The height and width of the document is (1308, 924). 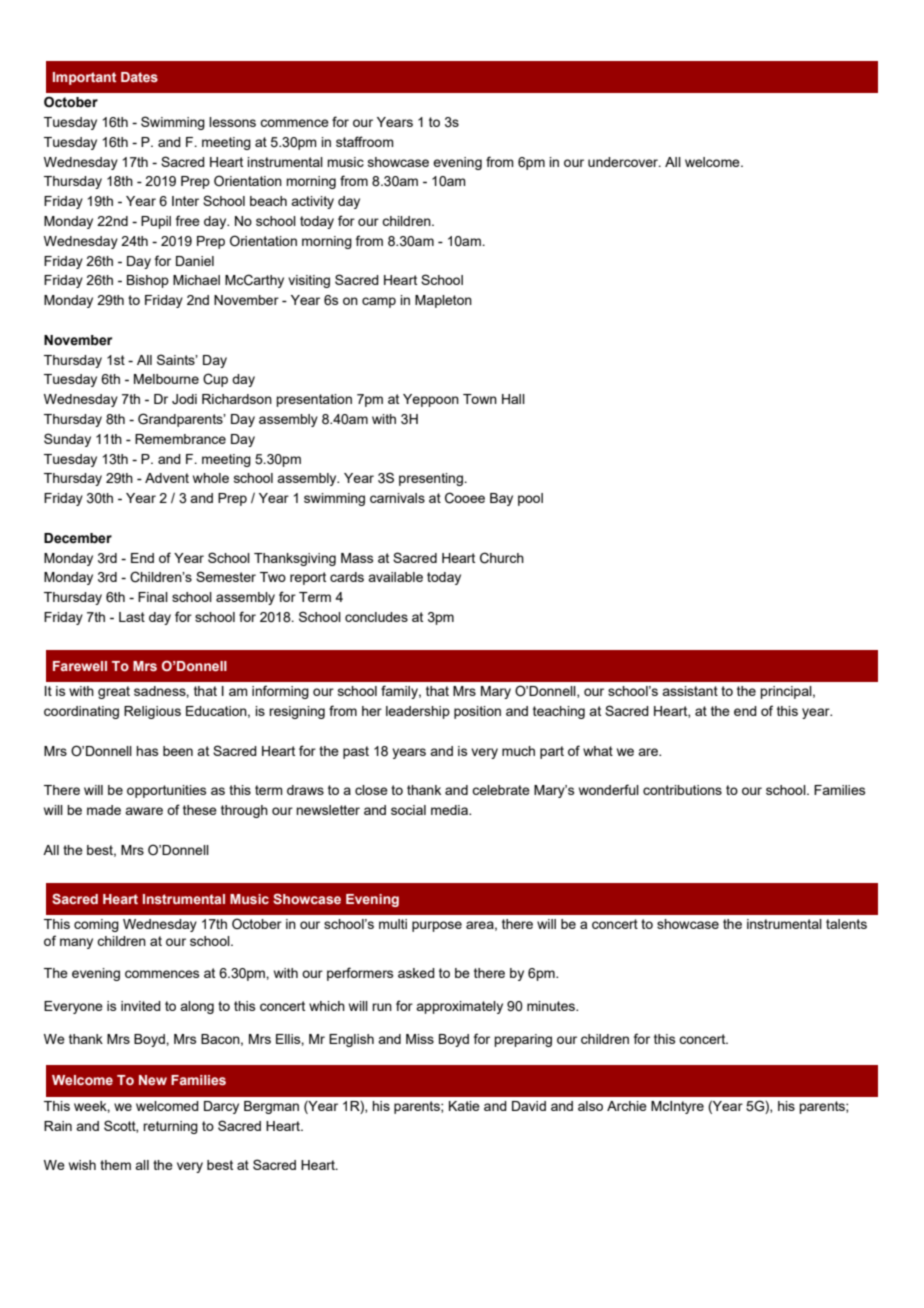 What do you see at coordinates (530, 499) in the document?
I see `pool` at bounding box center [530, 499].
